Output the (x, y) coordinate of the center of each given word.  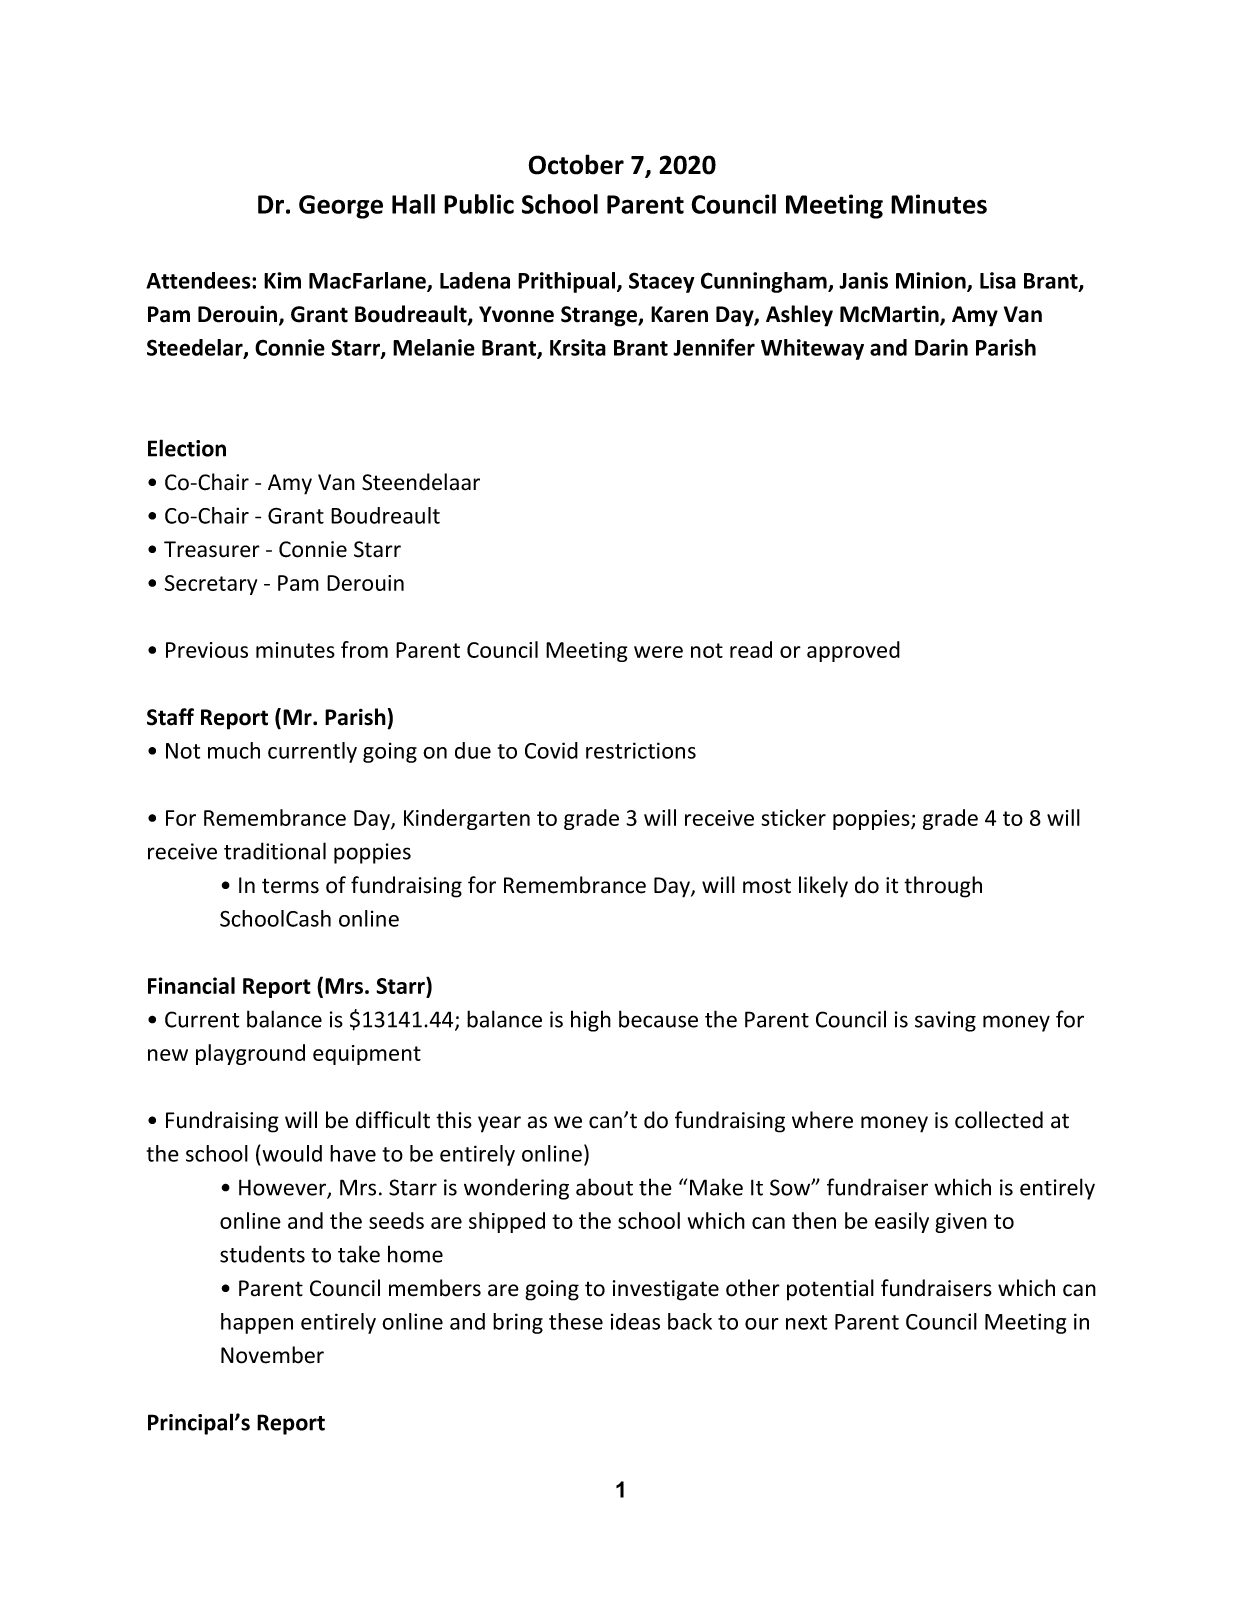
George (341, 207)
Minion (931, 280)
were (658, 652)
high (591, 1021)
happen (257, 1323)
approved (853, 651)
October (576, 164)
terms (290, 886)
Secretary (211, 585)
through (943, 887)
